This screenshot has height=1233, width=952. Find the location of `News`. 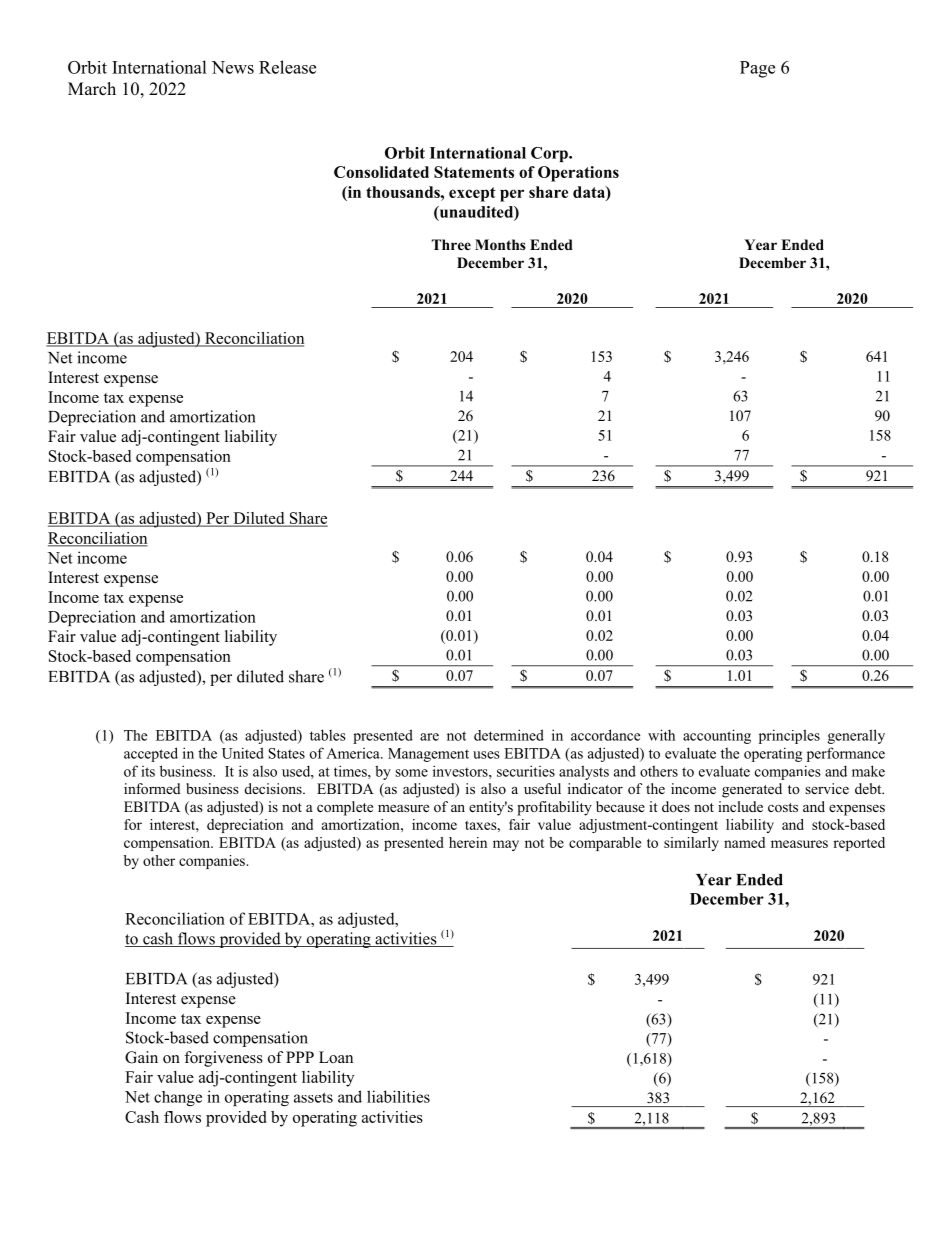

News is located at coordinates (233, 67).
